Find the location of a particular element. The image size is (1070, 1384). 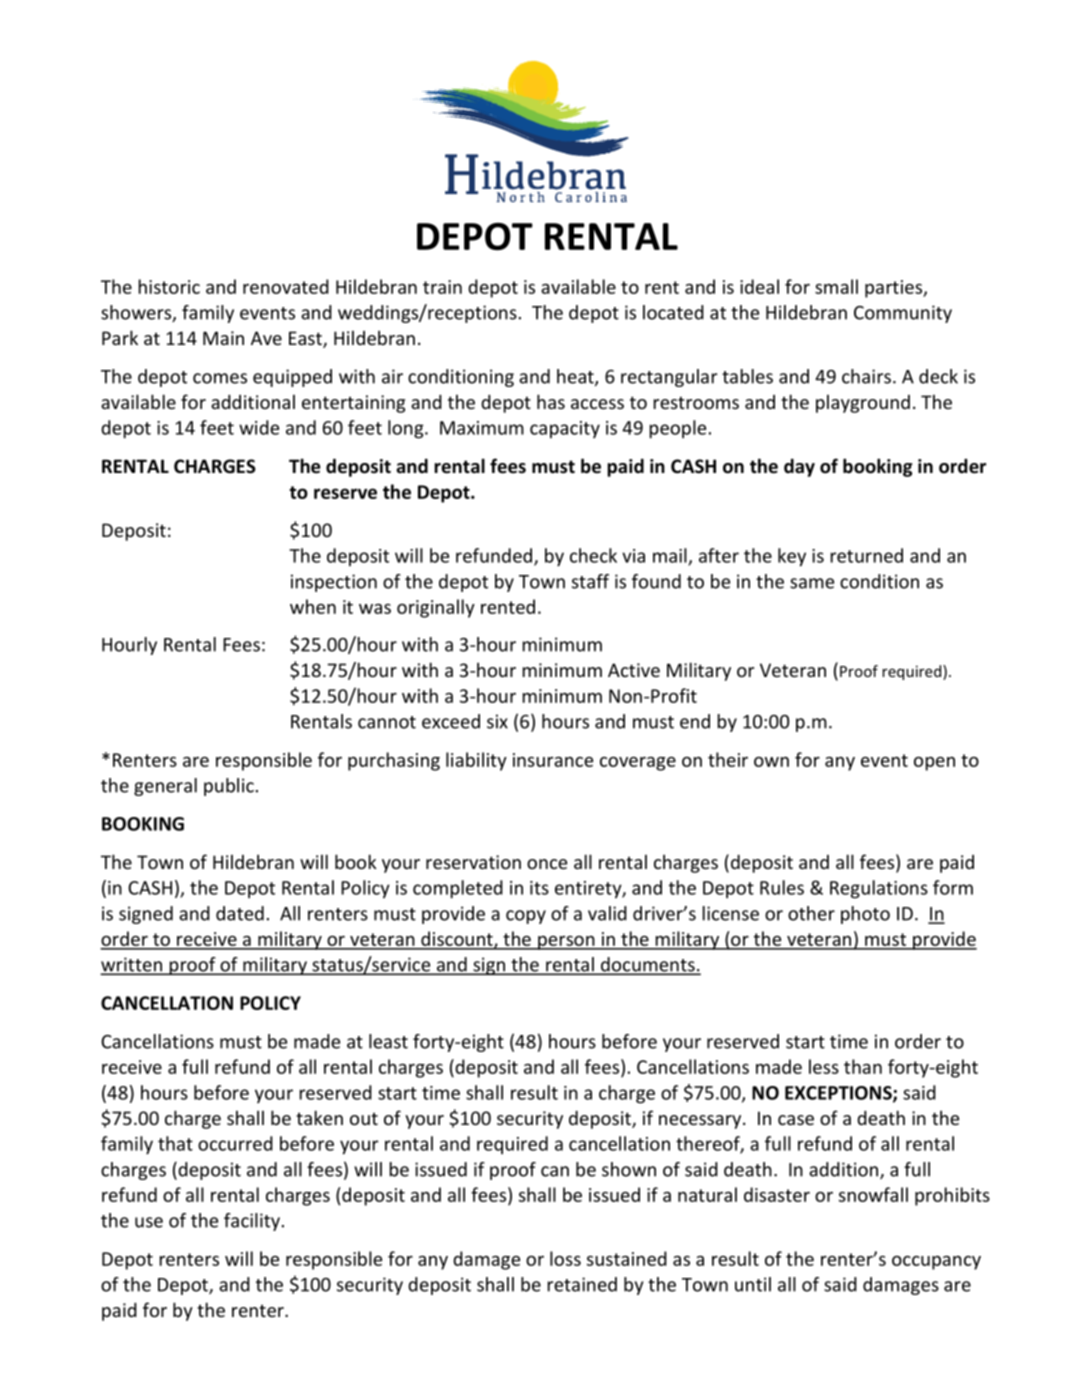

dated is located at coordinates (240, 913).
